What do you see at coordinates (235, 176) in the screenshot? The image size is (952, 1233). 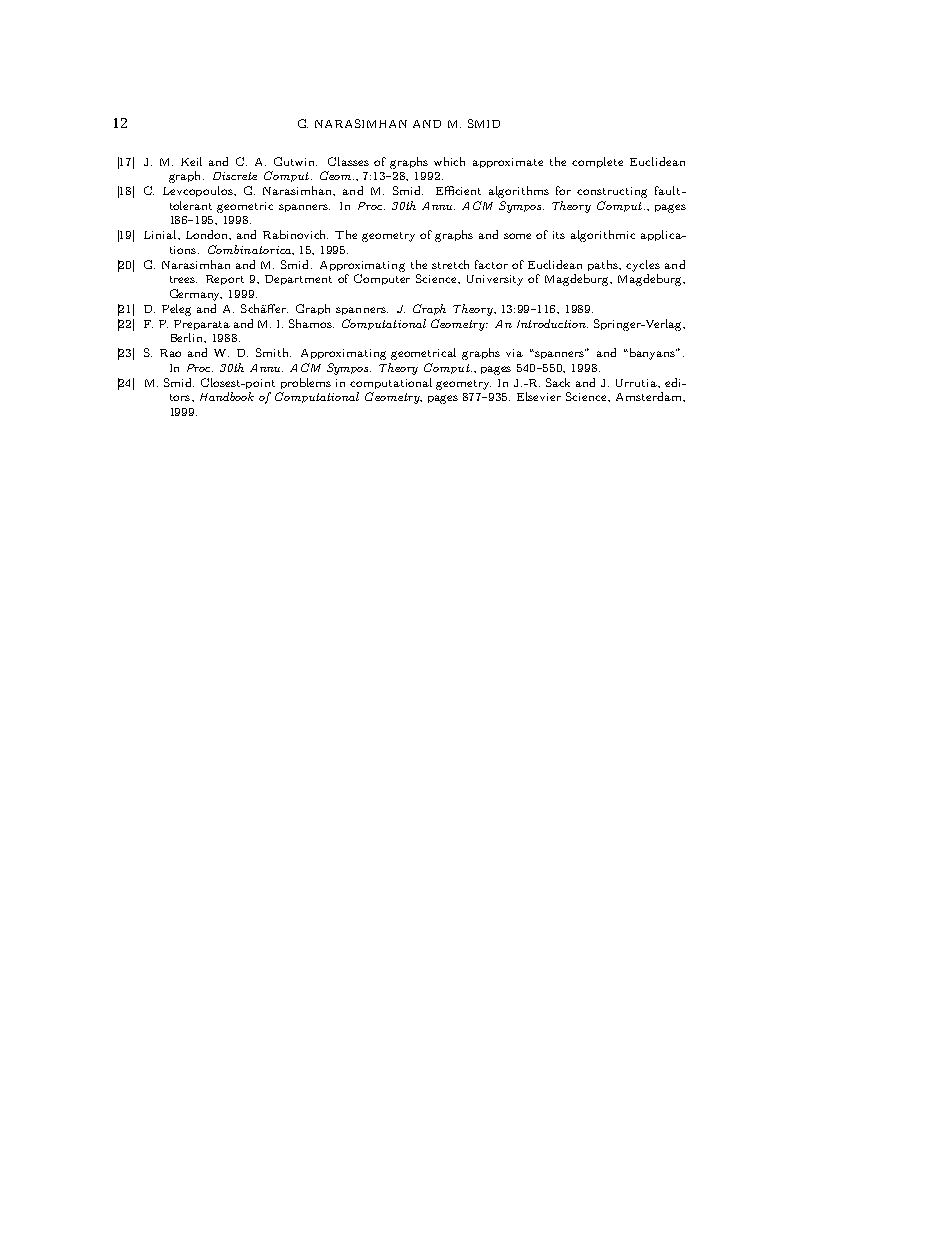 I see `Discrete` at bounding box center [235, 176].
